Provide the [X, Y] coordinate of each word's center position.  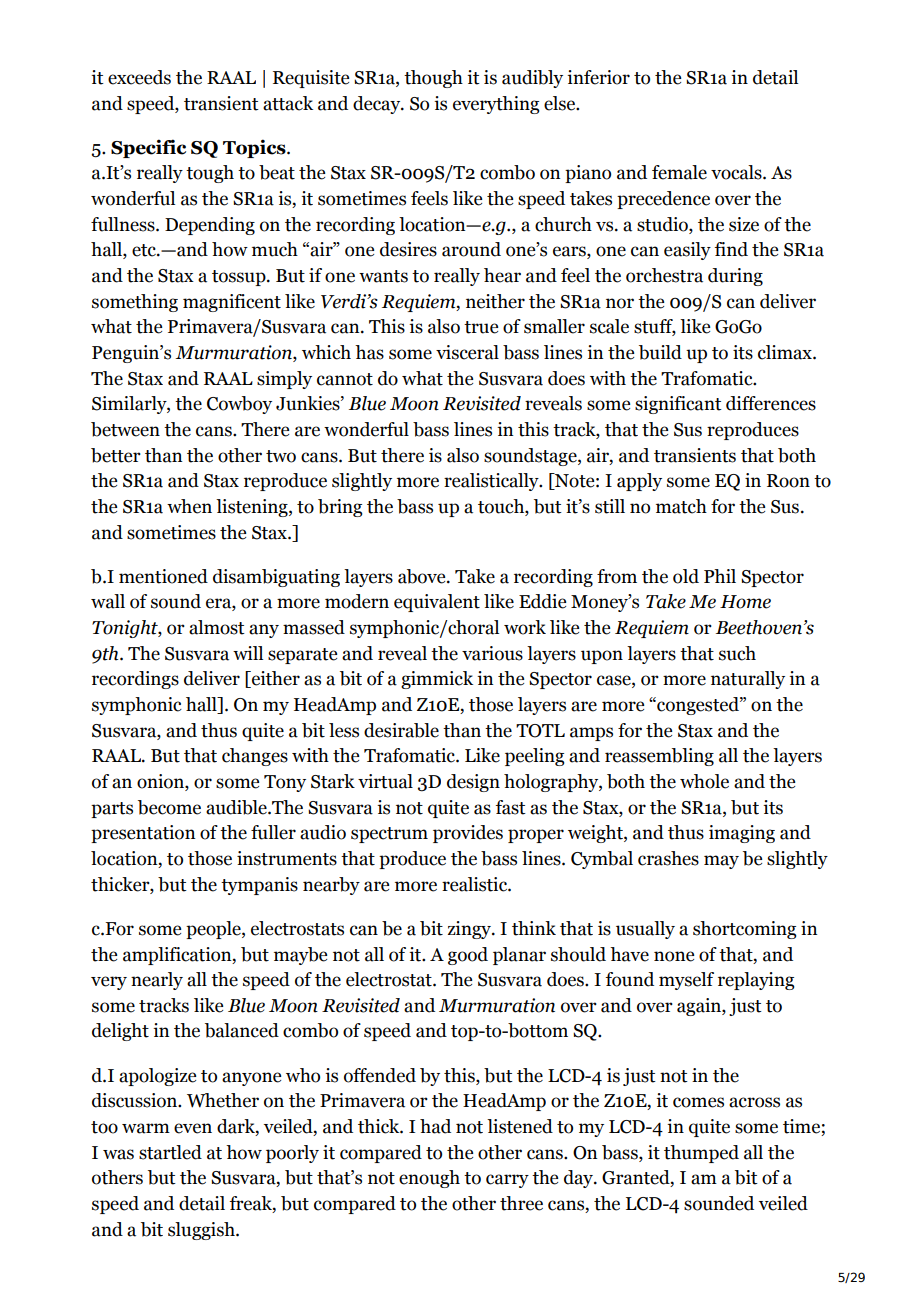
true [481, 327]
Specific [148, 148]
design [473, 783]
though [433, 79]
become [169, 807]
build [660, 352]
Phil [720, 576]
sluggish [202, 1231]
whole [704, 781]
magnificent [232, 303]
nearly [157, 981]
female [679, 172]
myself [686, 981]
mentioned [163, 576]
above [423, 576]
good [468, 956]
